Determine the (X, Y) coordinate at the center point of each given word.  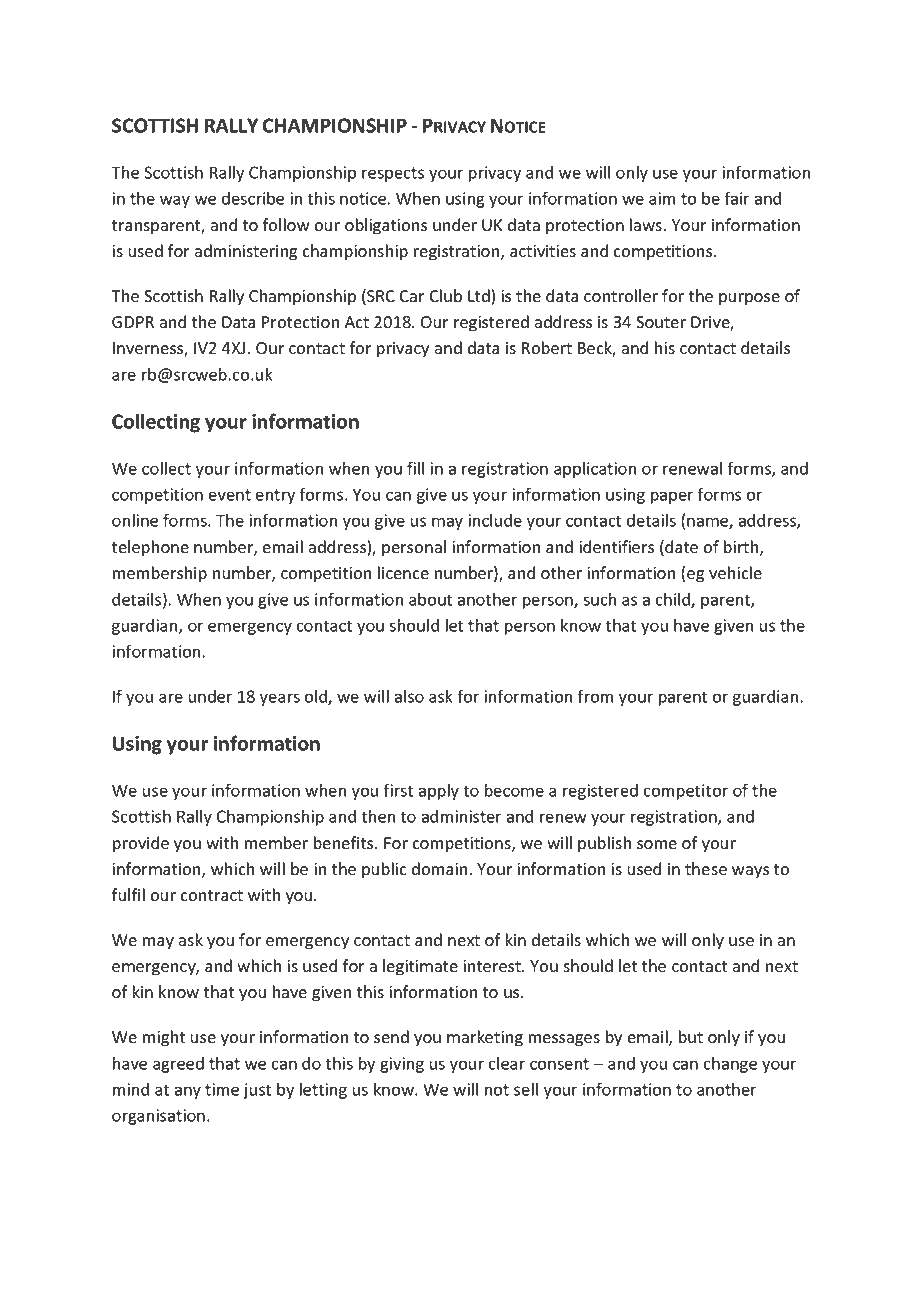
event (230, 495)
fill (415, 468)
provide (141, 844)
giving (402, 1065)
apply (439, 792)
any (188, 1092)
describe (253, 198)
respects (393, 174)
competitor (685, 792)
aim (662, 198)
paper (672, 497)
